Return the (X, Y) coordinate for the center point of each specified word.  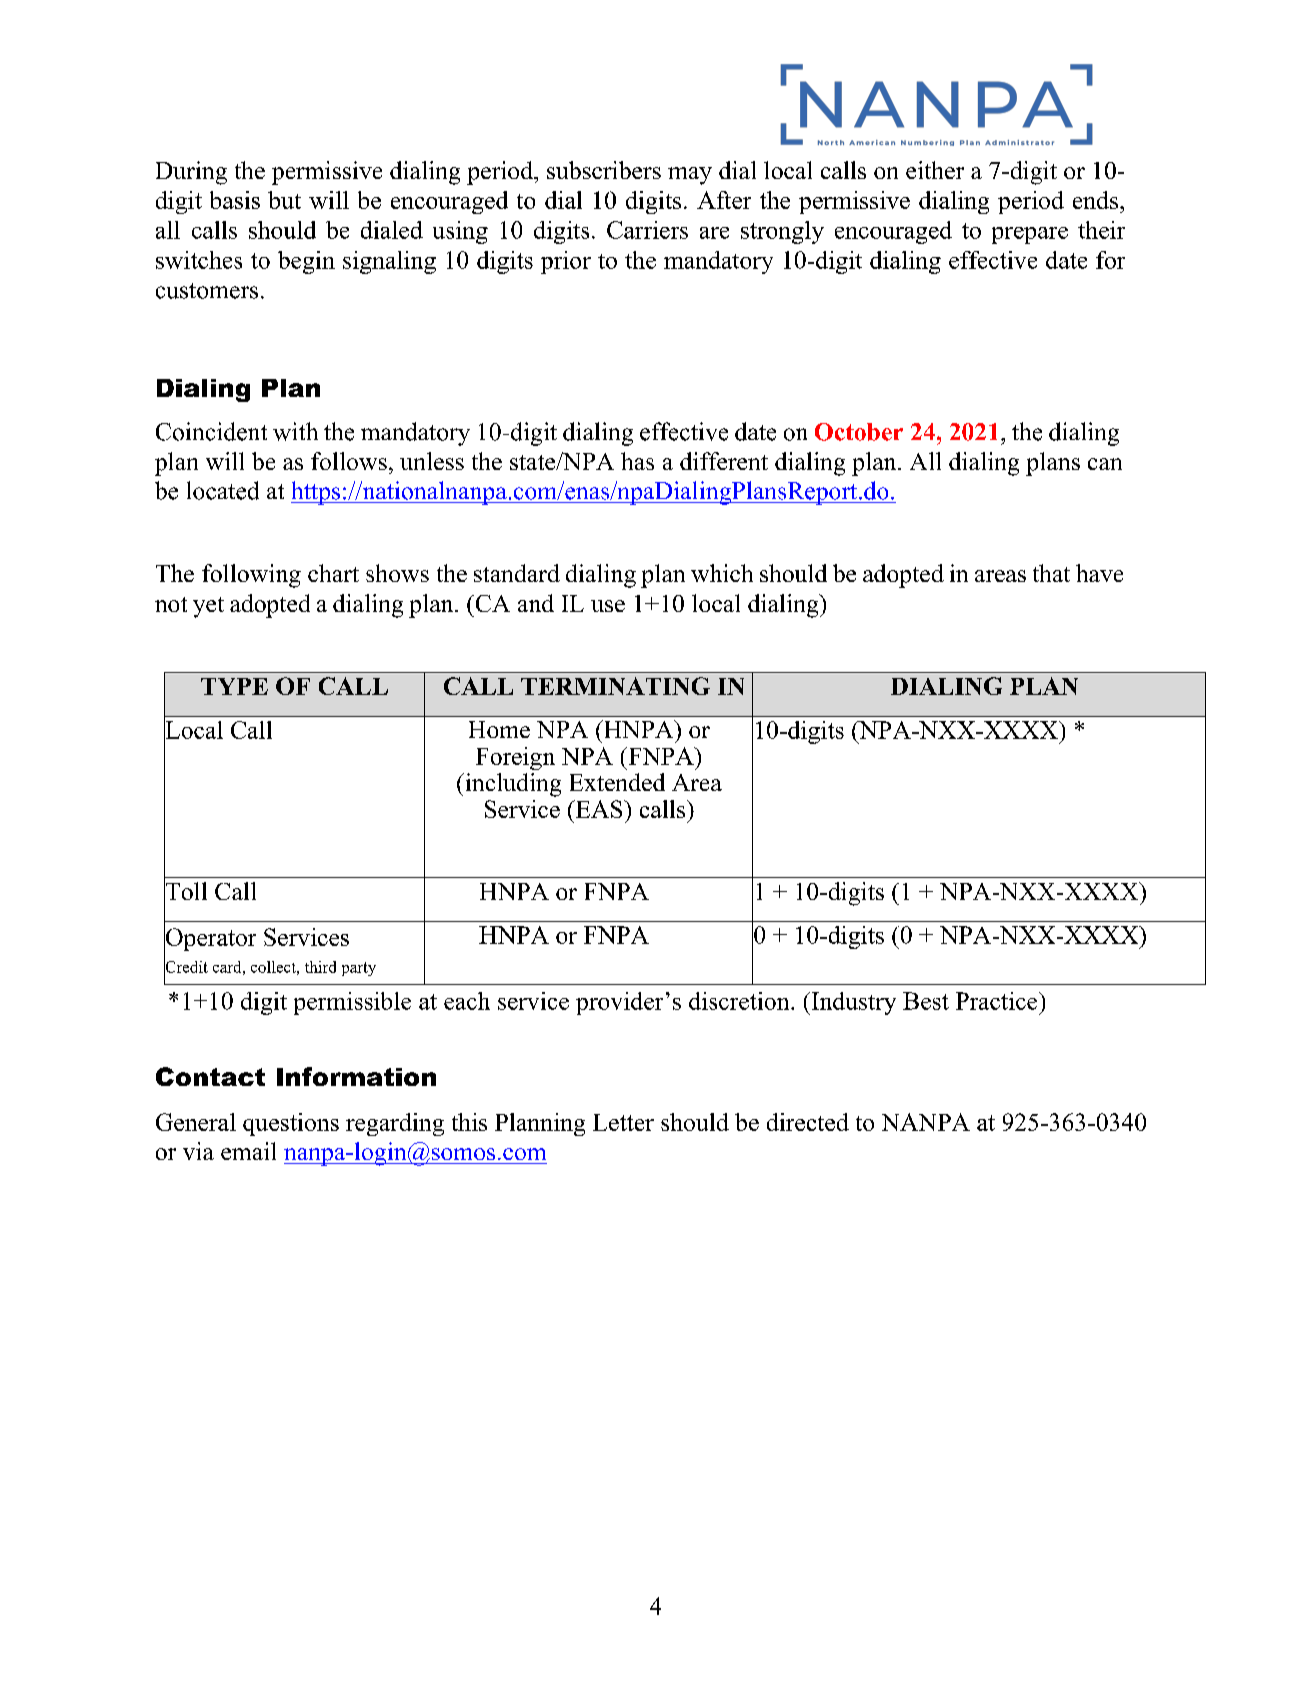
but (284, 200)
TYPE (234, 686)
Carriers (647, 230)
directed (808, 1122)
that (1051, 573)
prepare (1030, 235)
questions (291, 1124)
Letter (623, 1122)
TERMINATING (615, 686)
